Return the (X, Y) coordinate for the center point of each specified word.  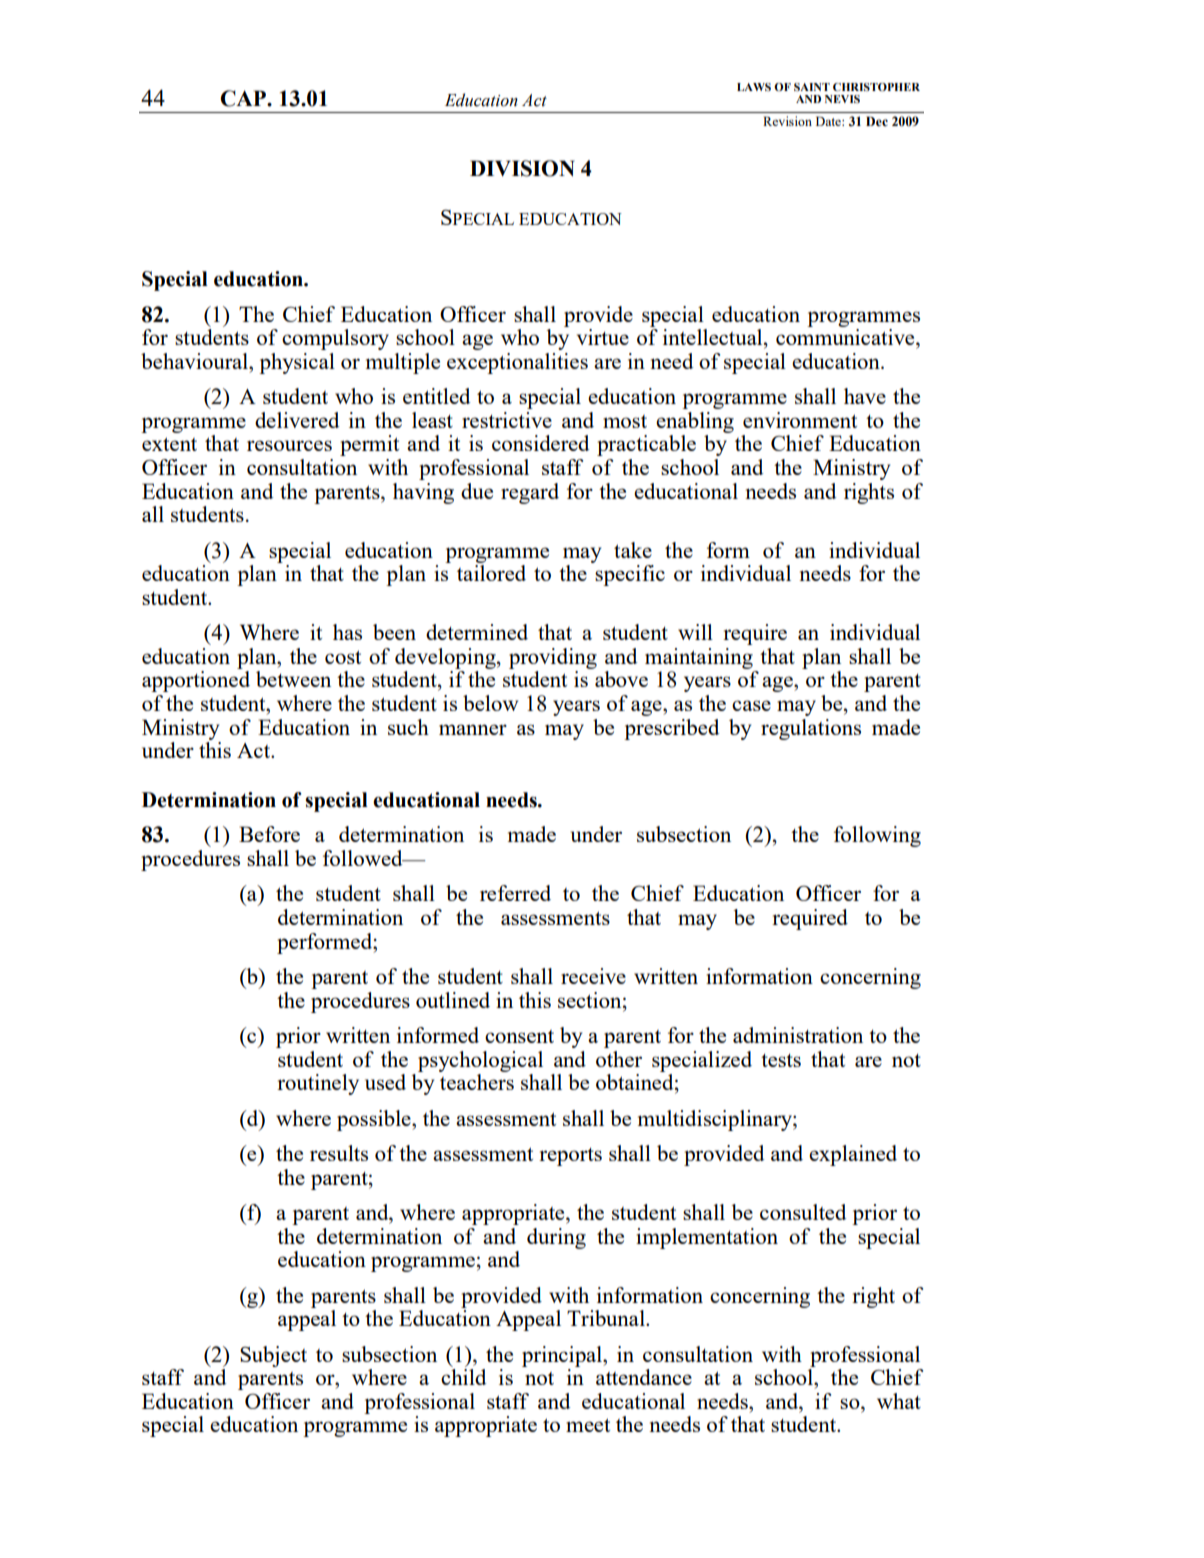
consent (519, 1036)
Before (269, 834)
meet (588, 1425)
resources (289, 445)
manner (473, 729)
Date (829, 121)
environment (800, 420)
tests (781, 1060)
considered (540, 443)
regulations (811, 729)
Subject (273, 1356)
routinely (318, 1084)
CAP (244, 98)
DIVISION (522, 168)
